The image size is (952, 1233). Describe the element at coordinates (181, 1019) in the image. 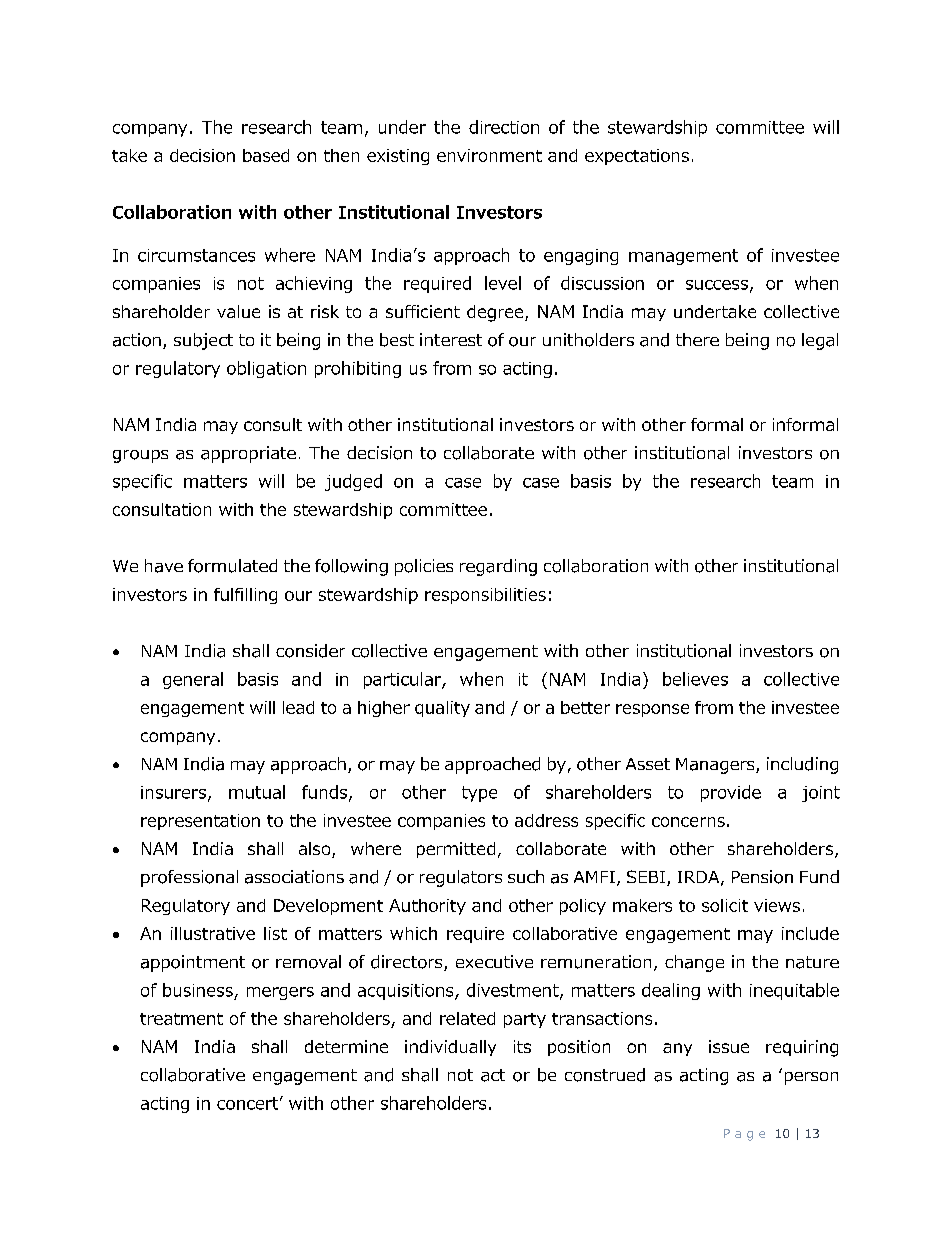

I see `treatment` at that location.
